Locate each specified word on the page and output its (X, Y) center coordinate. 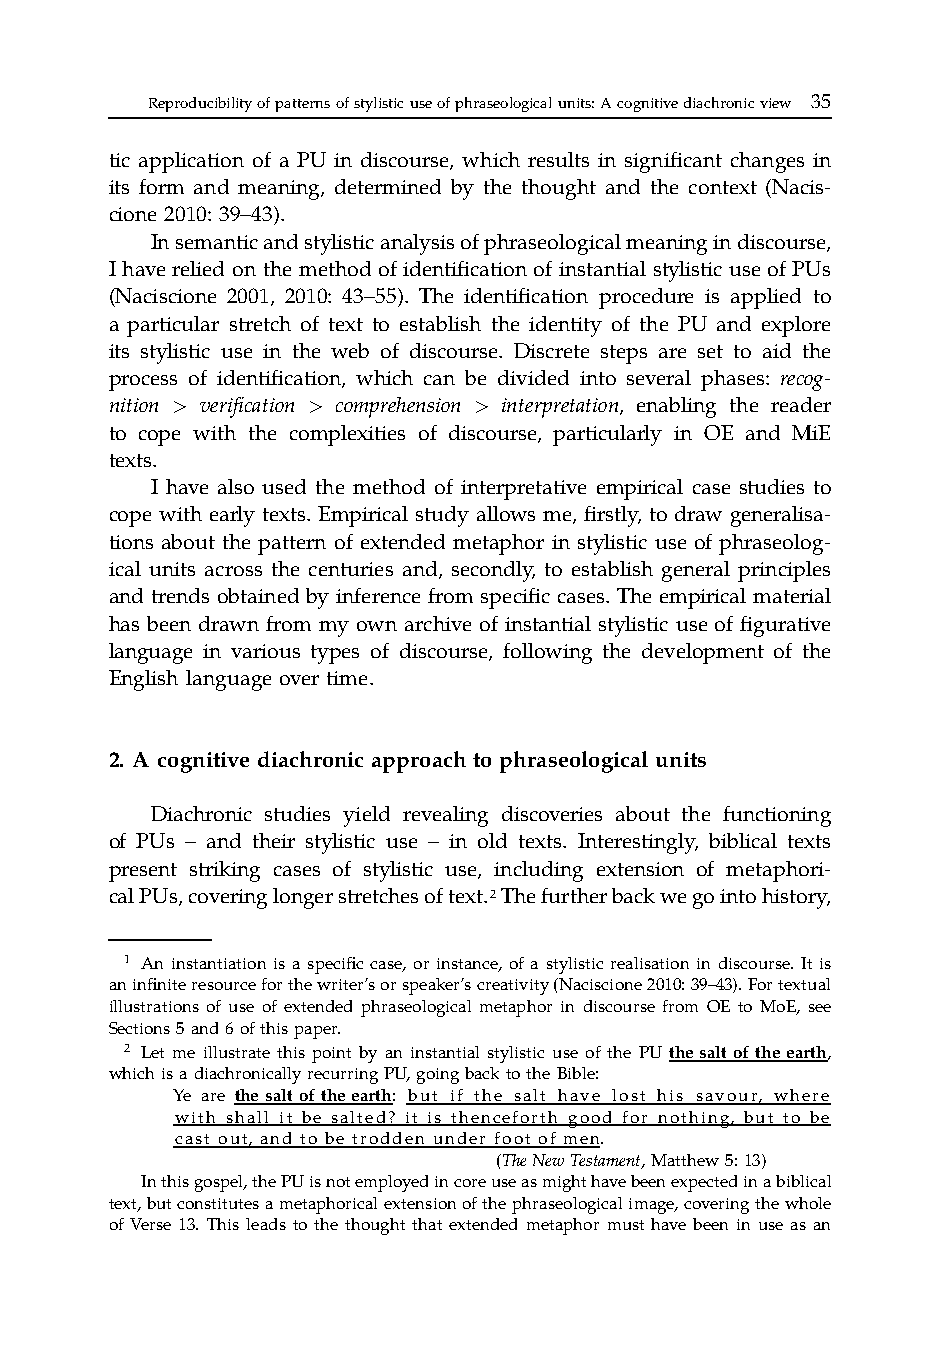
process (143, 383)
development (703, 653)
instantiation (219, 963)
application (191, 162)
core (470, 1183)
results (558, 159)
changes (767, 162)
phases (734, 380)
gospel (220, 1183)
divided (533, 377)
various (265, 651)
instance (468, 965)
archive (438, 623)
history (796, 898)
